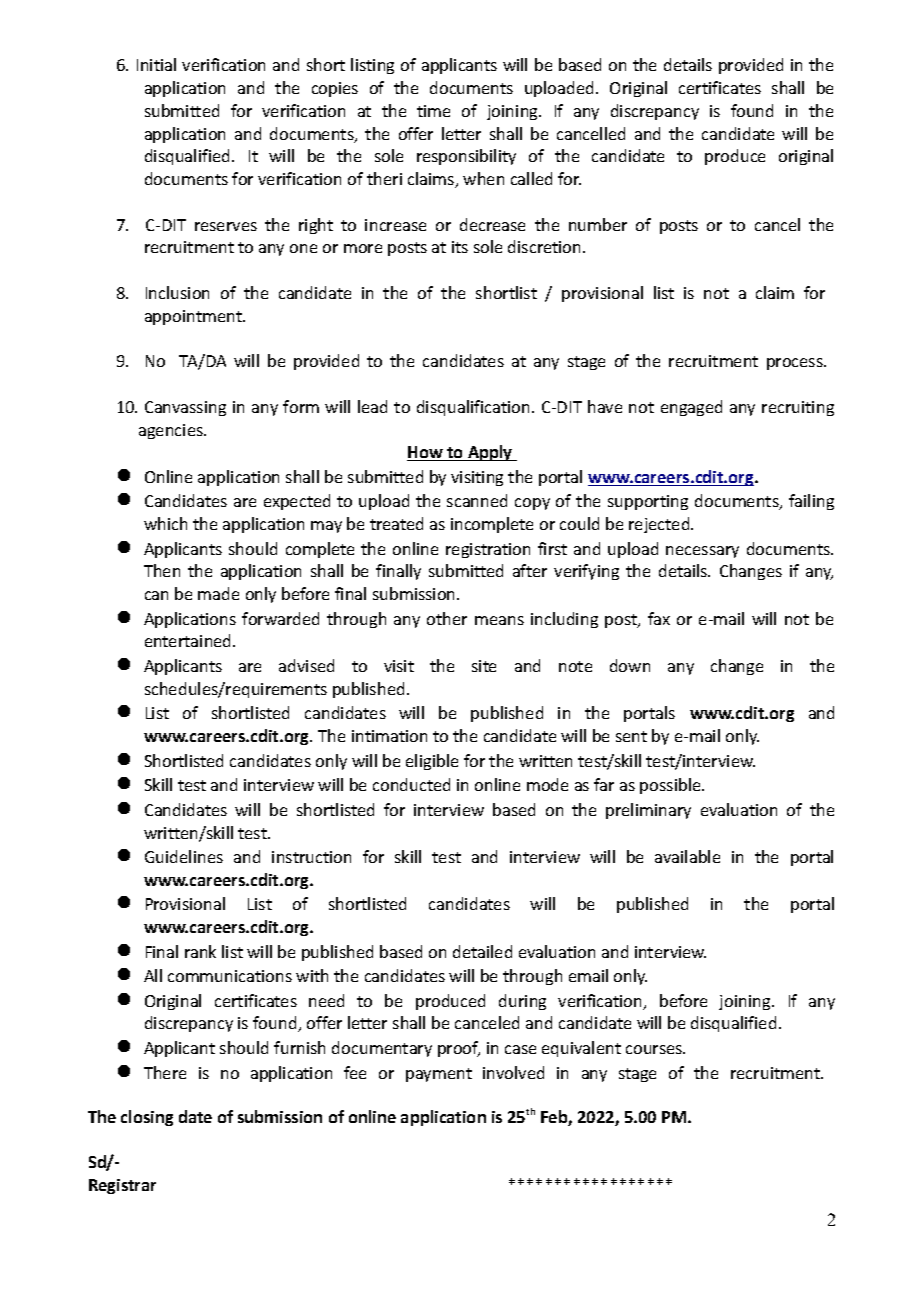  Describe the element at coordinates (433, 111) in the image. I see `time` at that location.
